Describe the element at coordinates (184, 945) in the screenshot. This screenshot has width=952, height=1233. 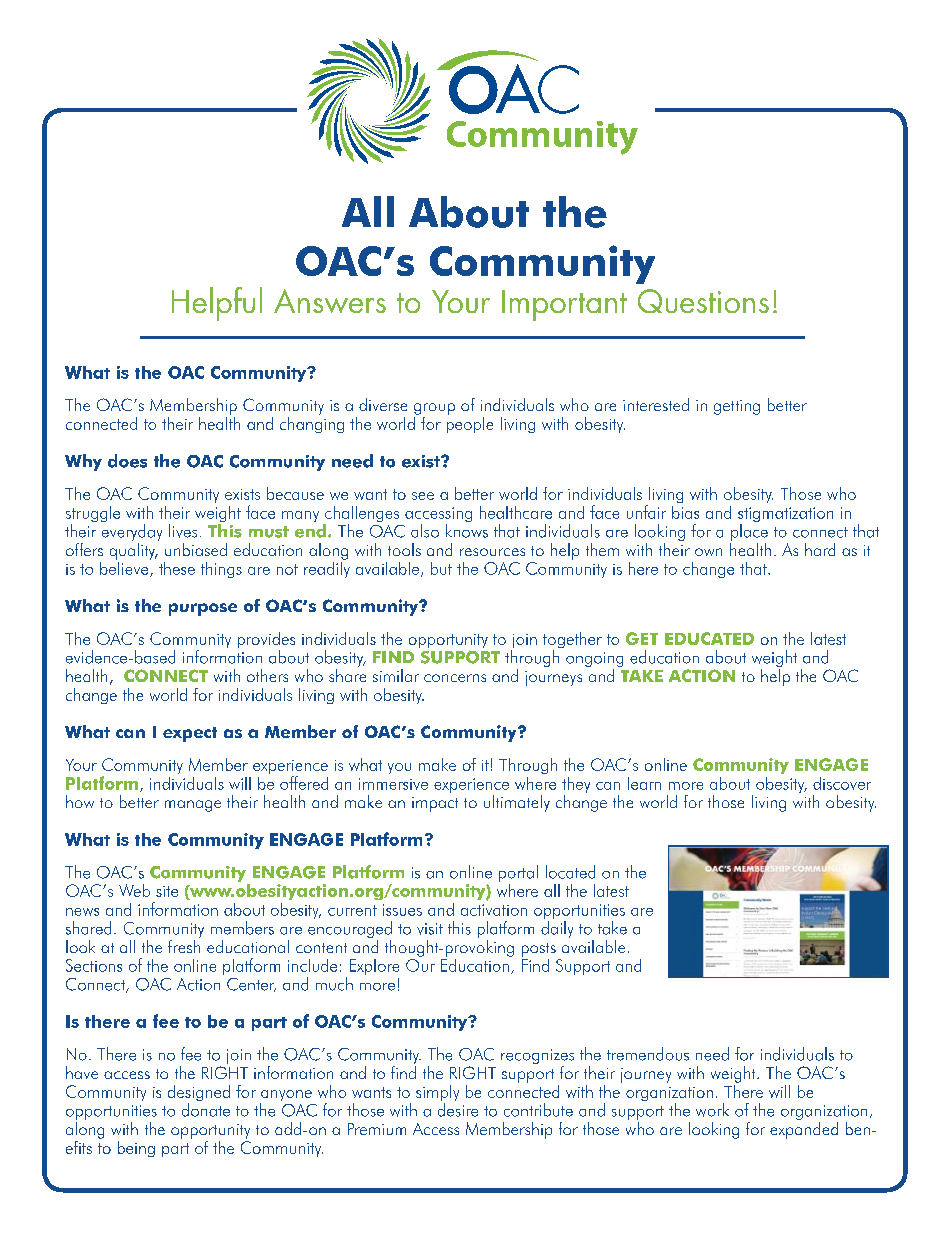
I see `fresh` at that location.
